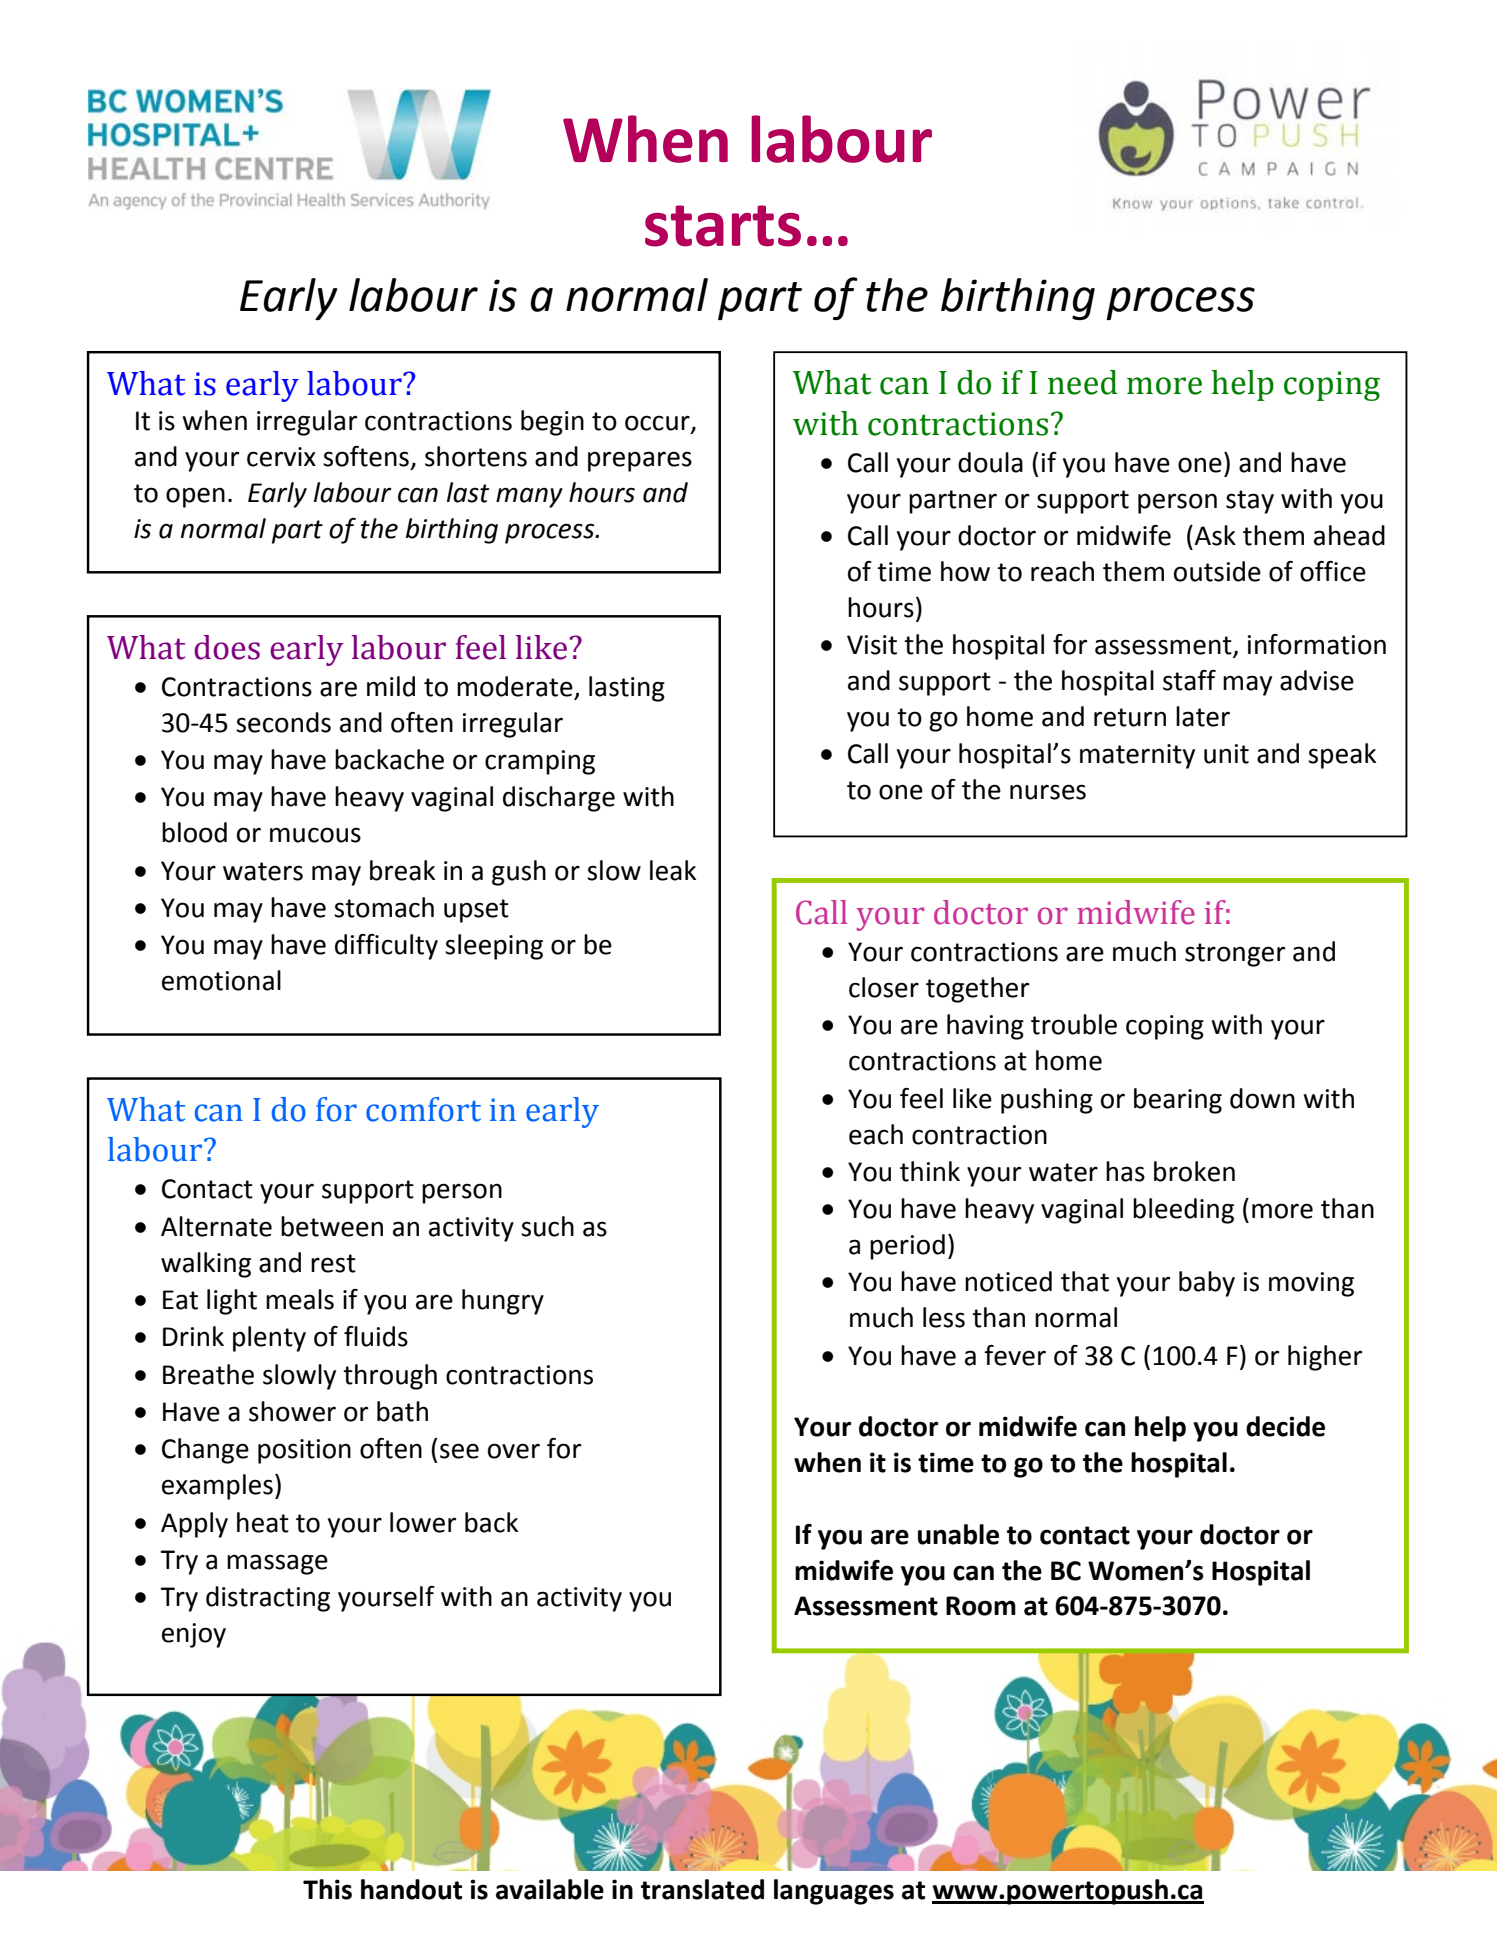  Describe the element at coordinates (1083, 382) in the page. I see `need` at that location.
